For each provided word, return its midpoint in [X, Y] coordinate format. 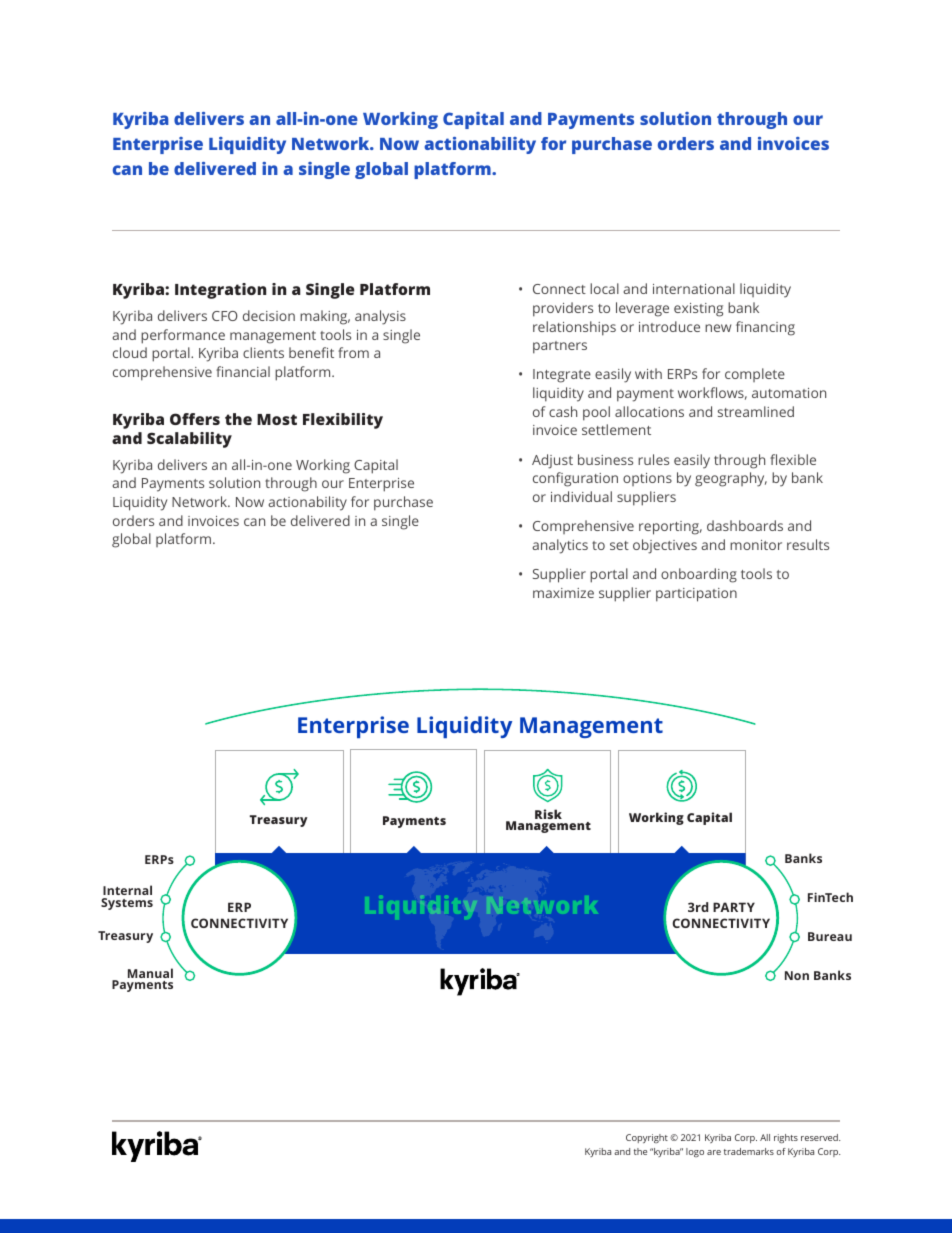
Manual [150, 973]
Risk [548, 814]
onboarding [699, 575]
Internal [127, 890]
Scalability [189, 440]
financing [765, 328]
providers [563, 309]
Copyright [647, 1138]
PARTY [734, 907]
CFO [225, 316]
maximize [563, 593]
